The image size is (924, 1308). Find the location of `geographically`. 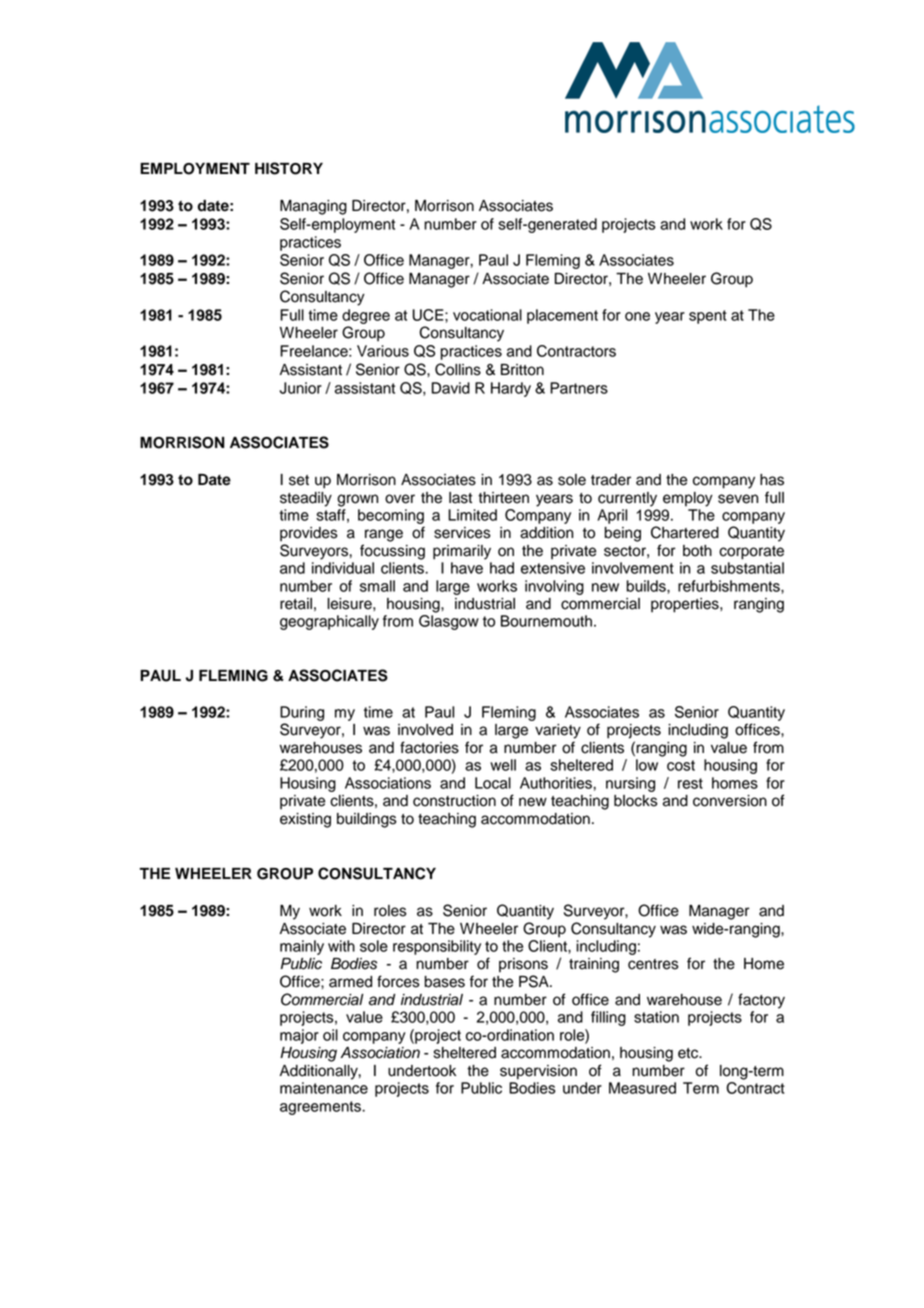

geographically is located at coordinates (329, 622).
